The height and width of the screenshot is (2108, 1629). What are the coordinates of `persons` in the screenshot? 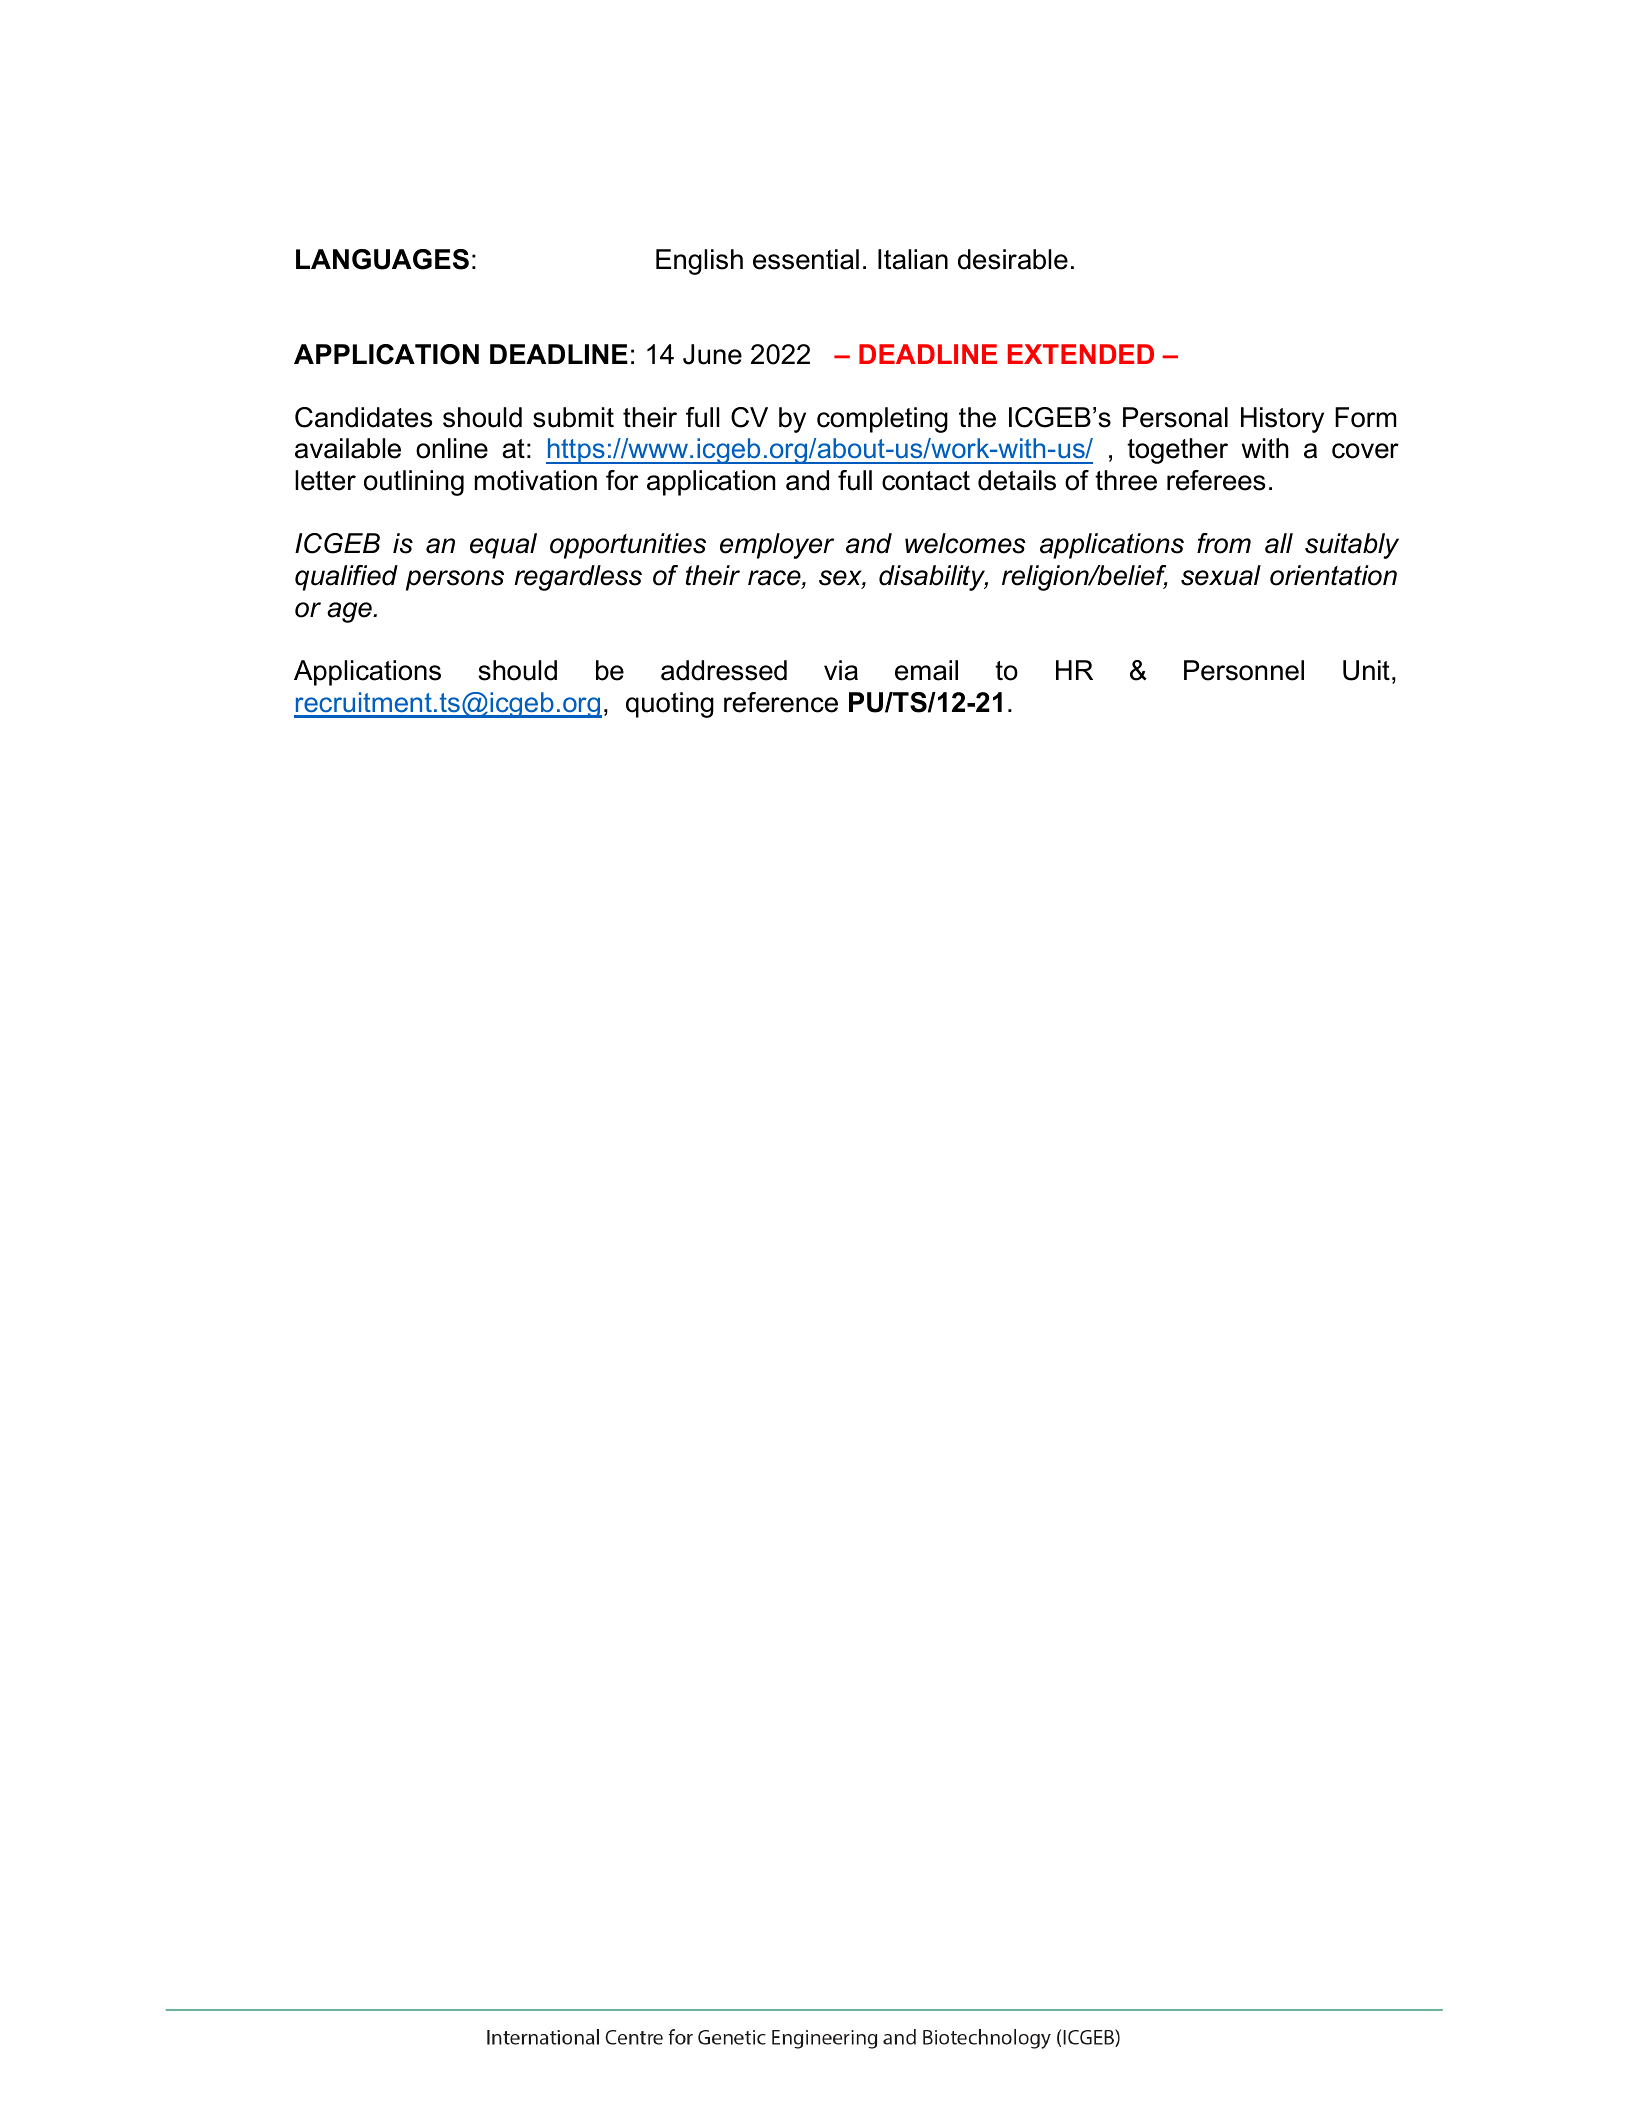 It's located at (455, 580).
